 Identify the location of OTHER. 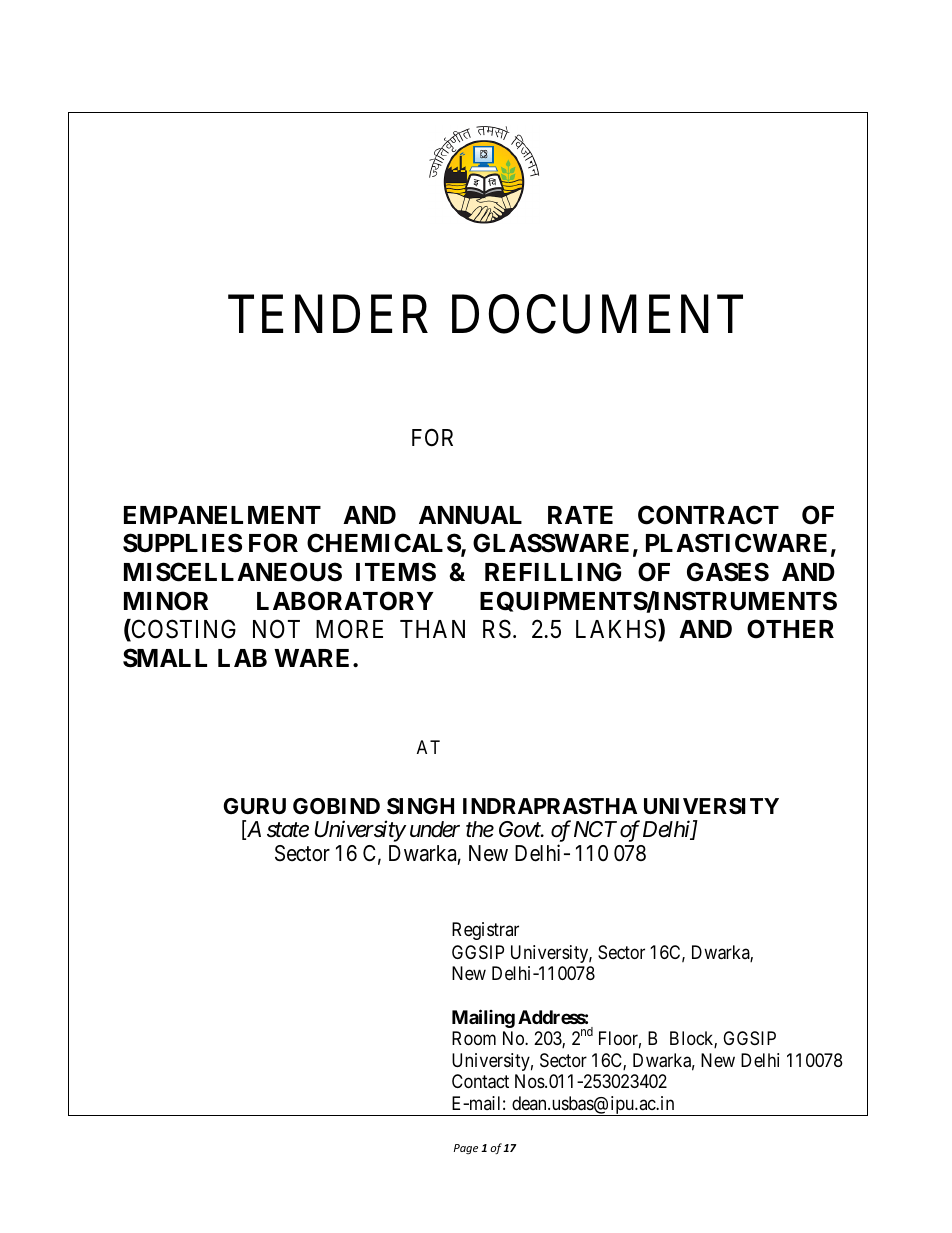
(790, 629).
